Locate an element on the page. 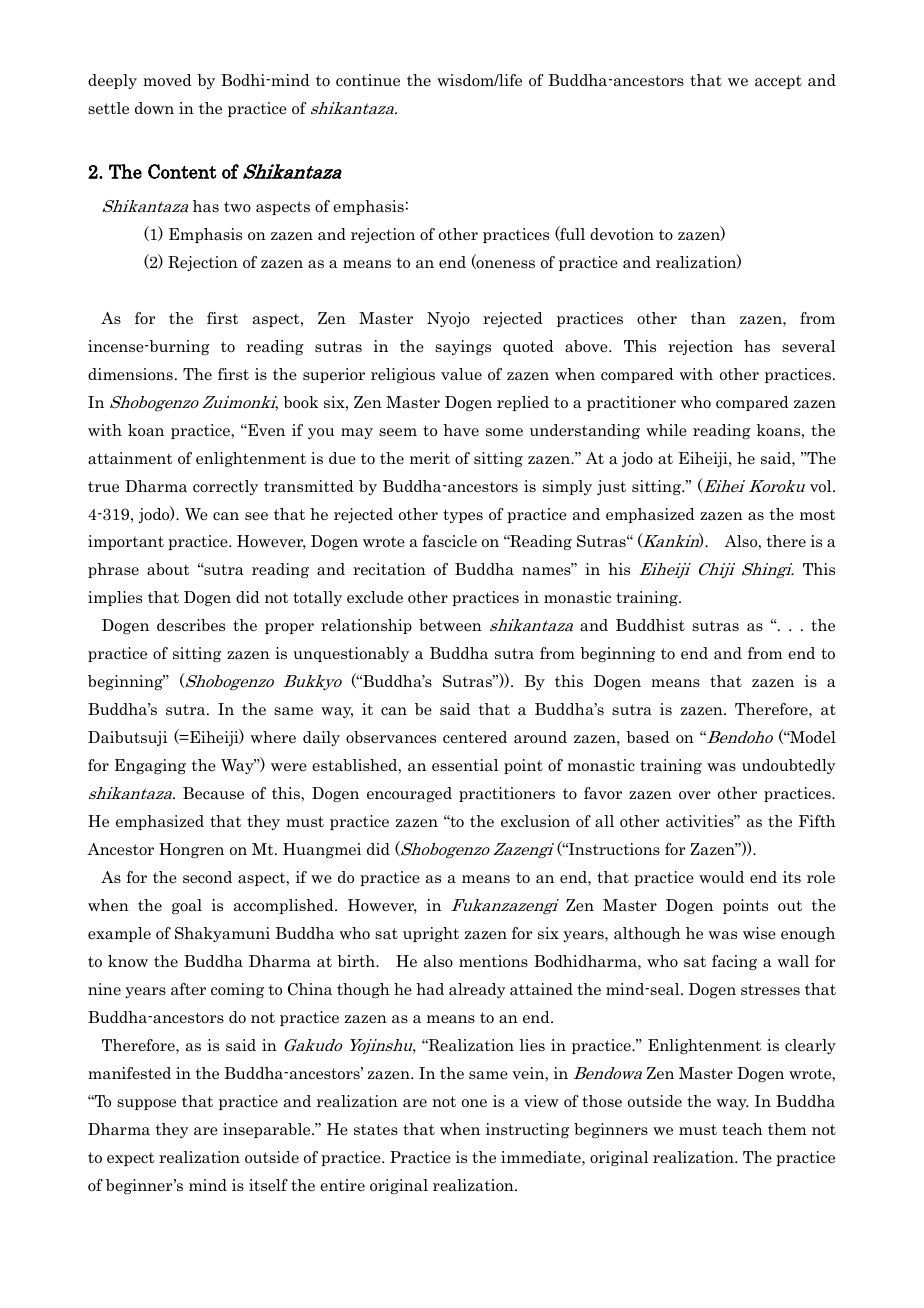 The height and width of the image is (1308, 924). merit is located at coordinates (430, 458).
